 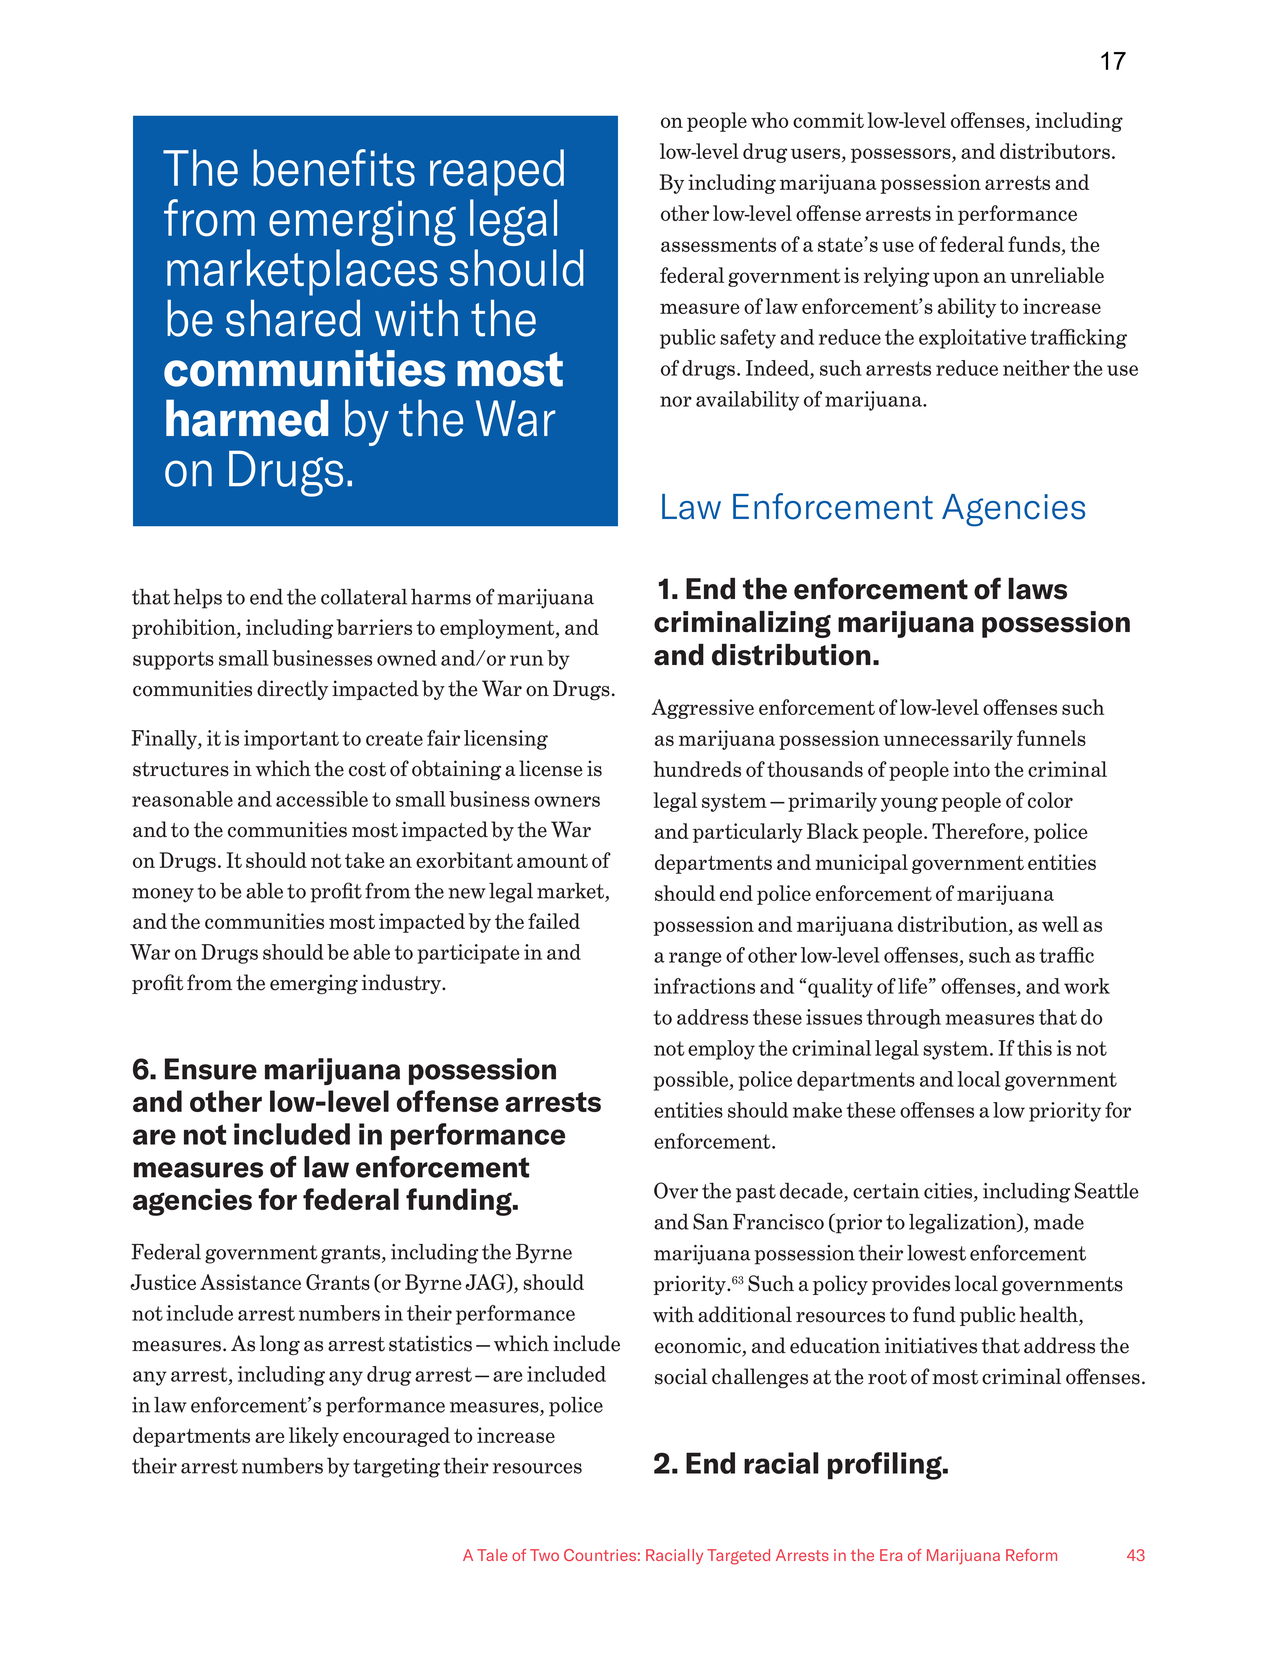 What do you see at coordinates (600, 1555) in the document?
I see `Countries` at bounding box center [600, 1555].
